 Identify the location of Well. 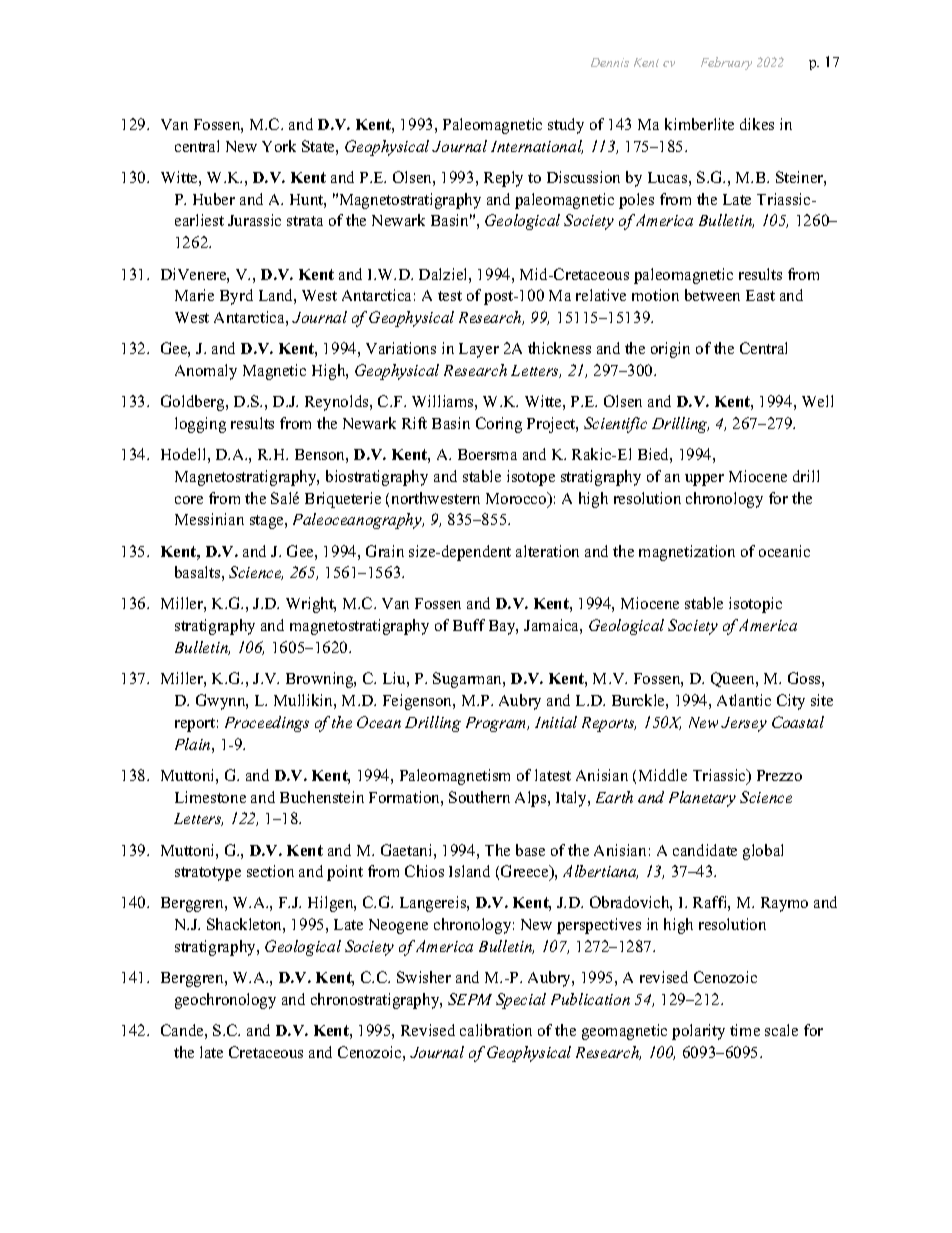
(817, 401).
